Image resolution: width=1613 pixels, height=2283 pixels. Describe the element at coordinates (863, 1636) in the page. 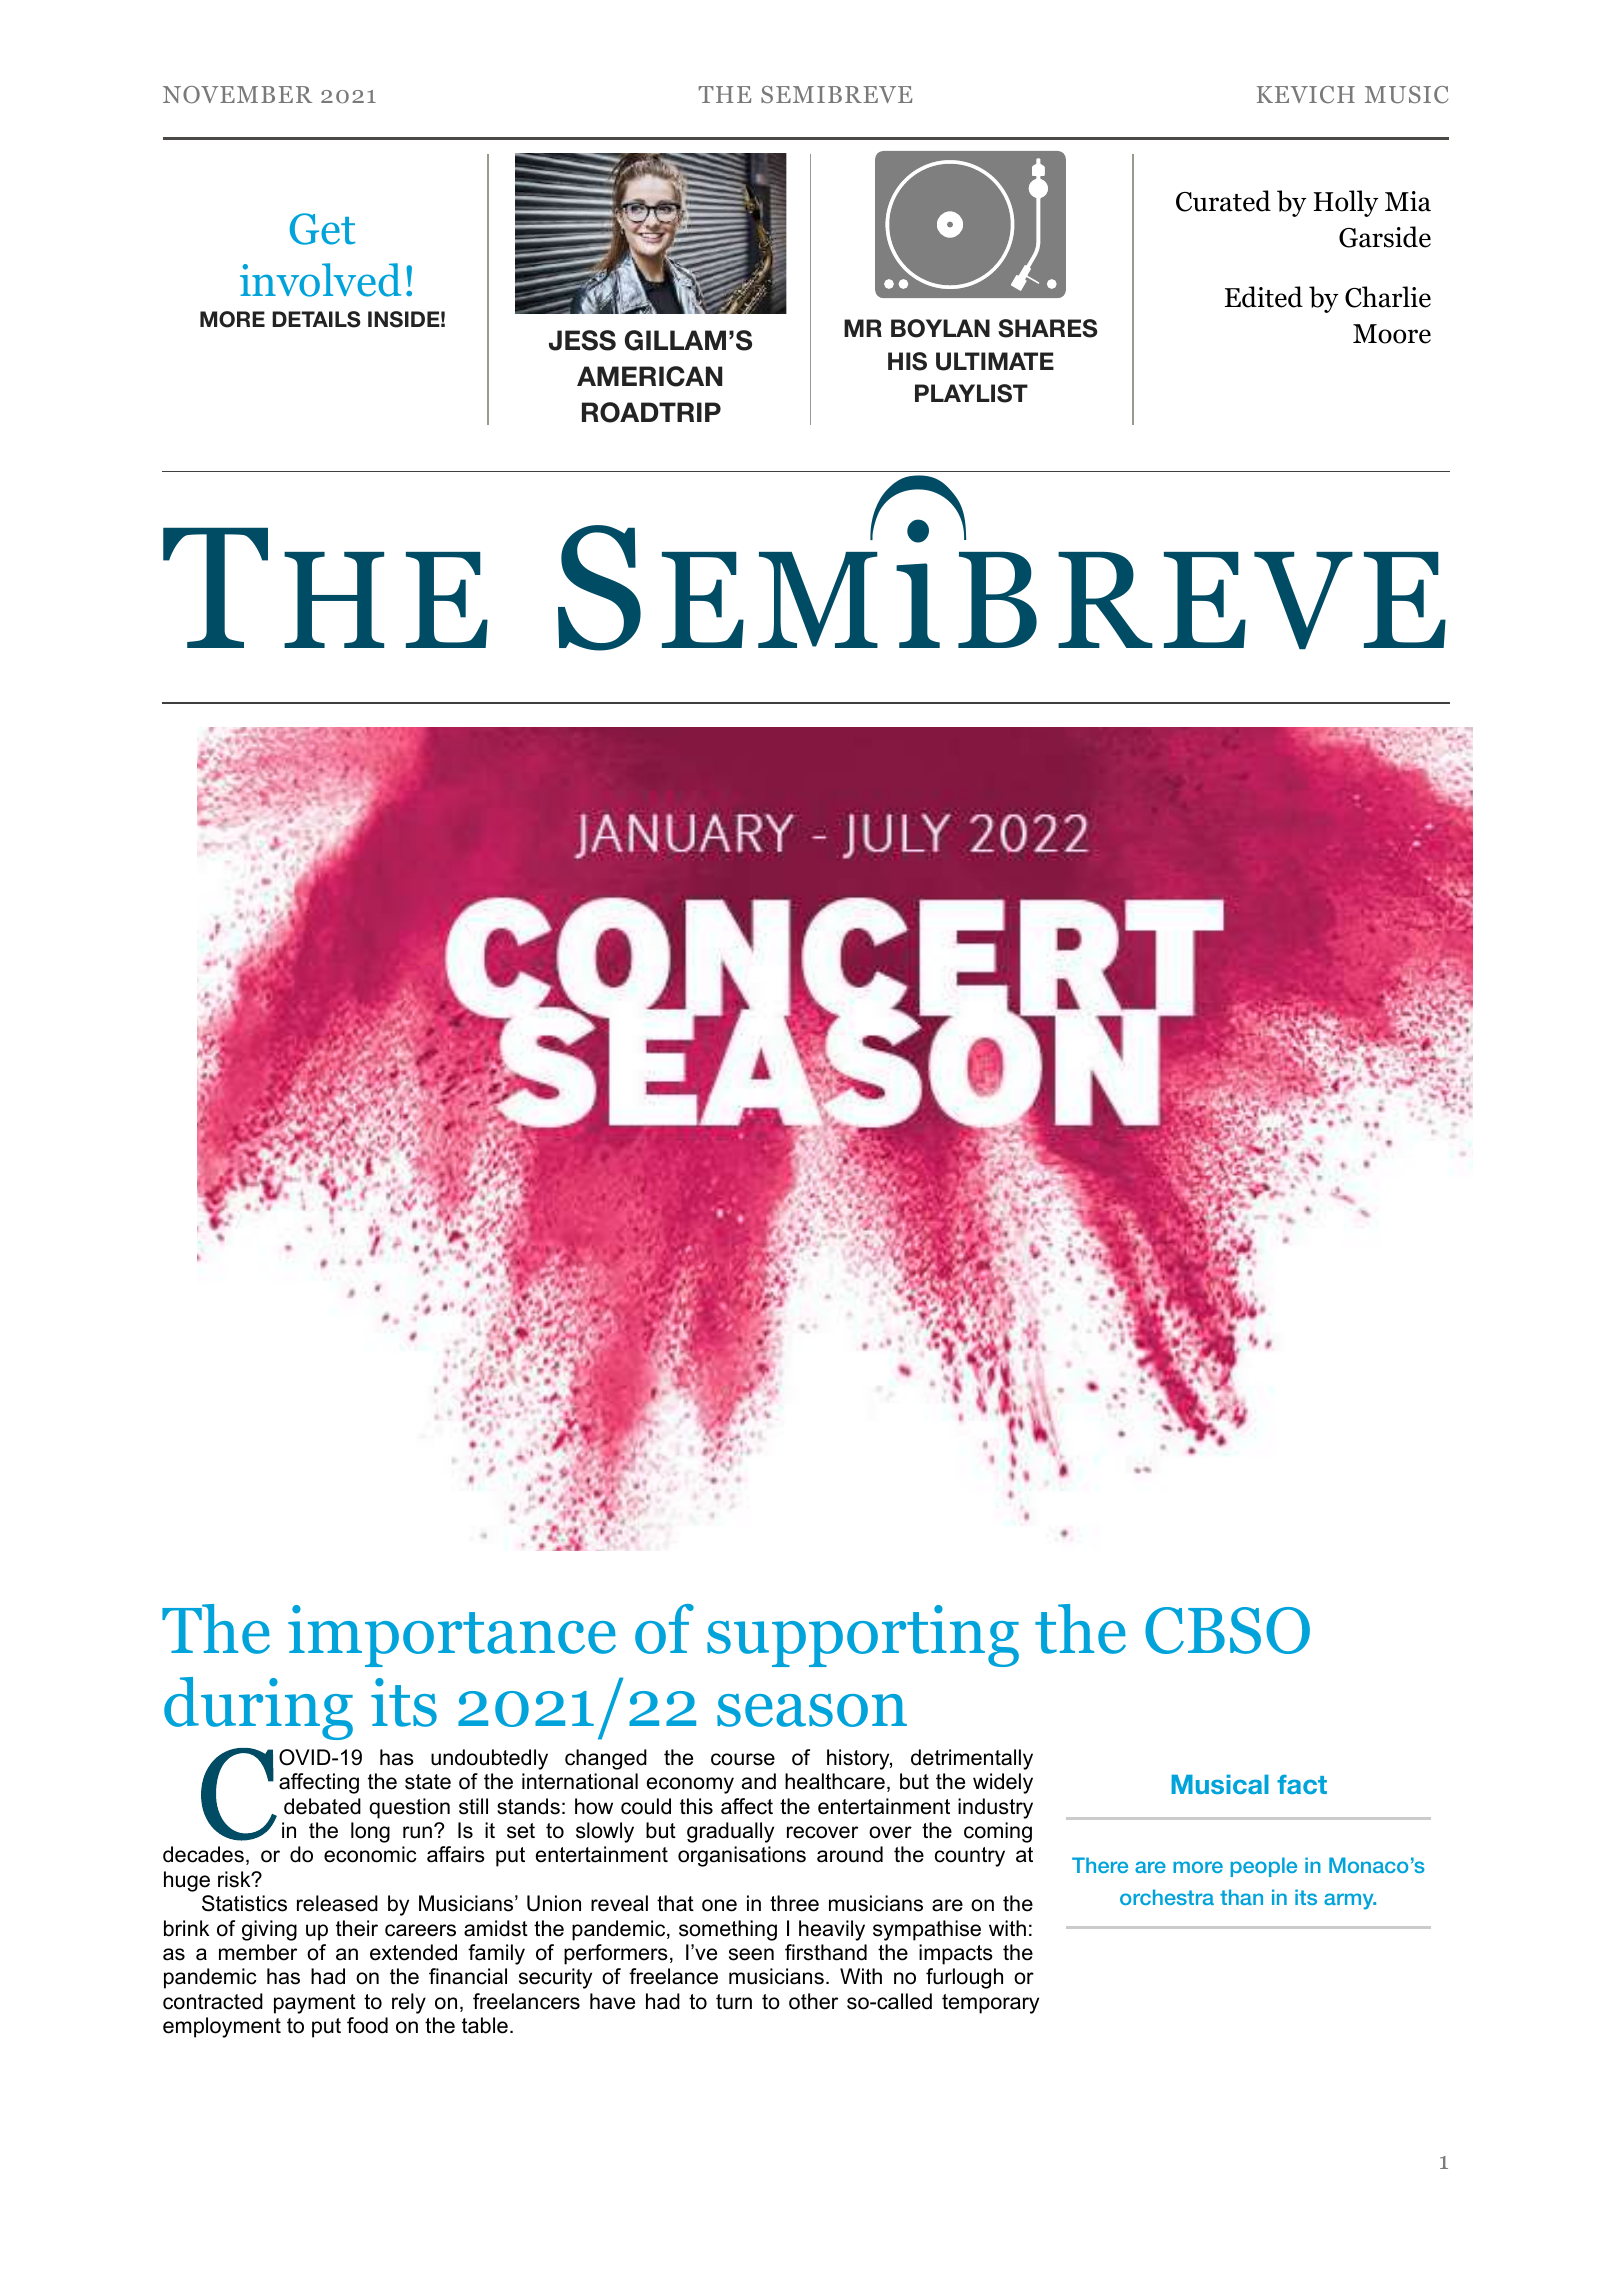

I see `supporting` at that location.
